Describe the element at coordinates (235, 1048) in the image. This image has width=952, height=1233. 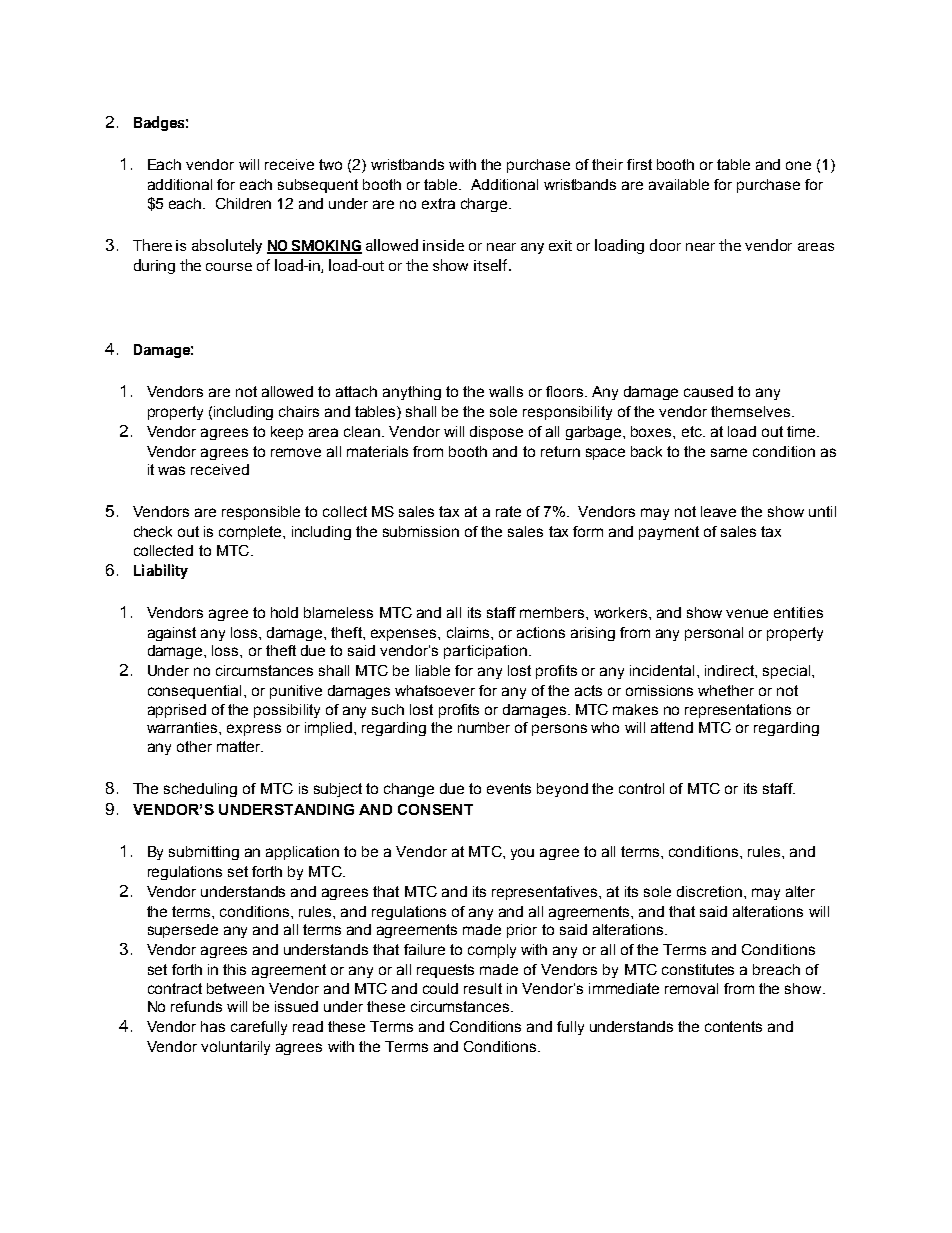
I see `voluntarily` at that location.
